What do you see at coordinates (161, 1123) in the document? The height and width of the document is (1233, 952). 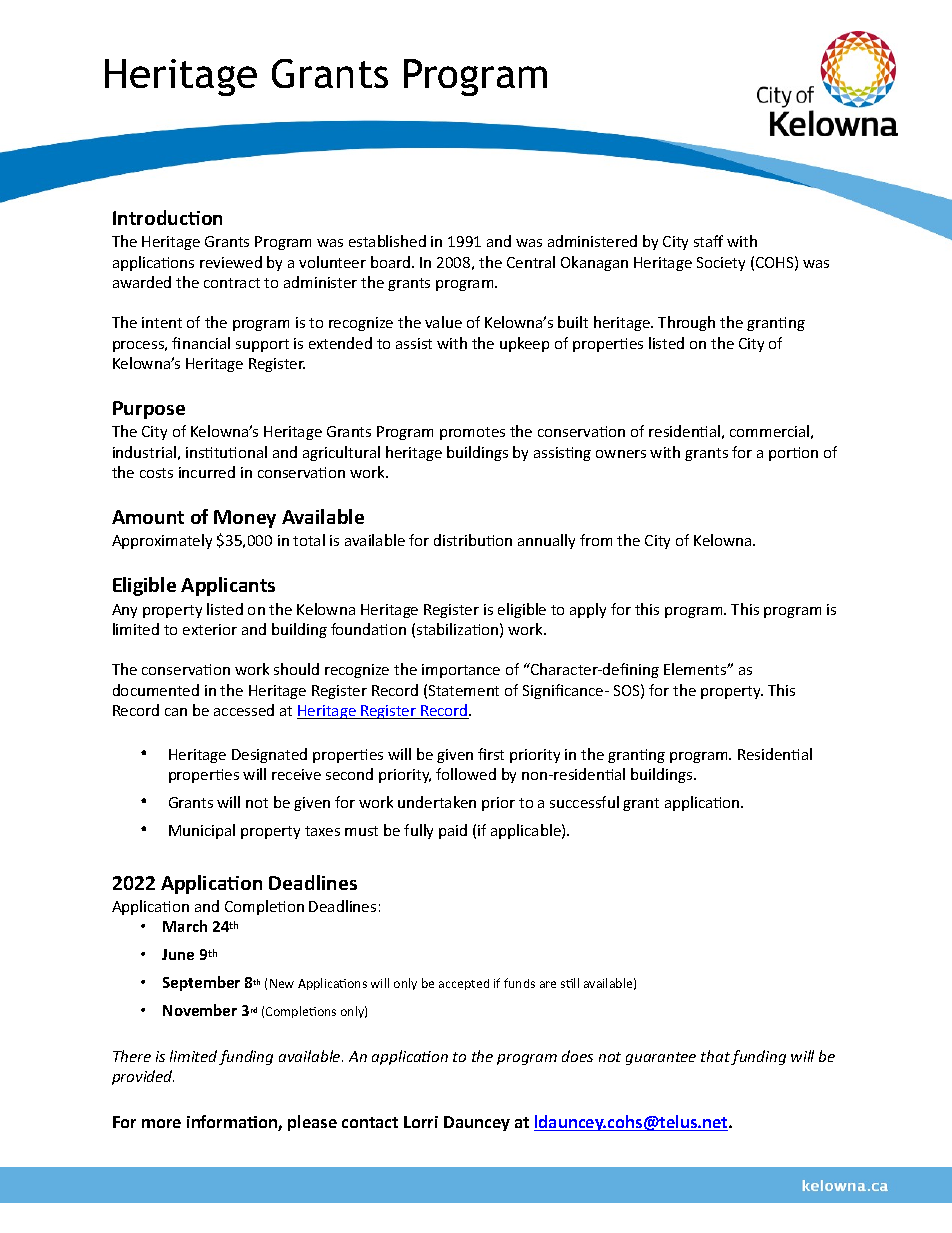 I see `more` at bounding box center [161, 1123].
